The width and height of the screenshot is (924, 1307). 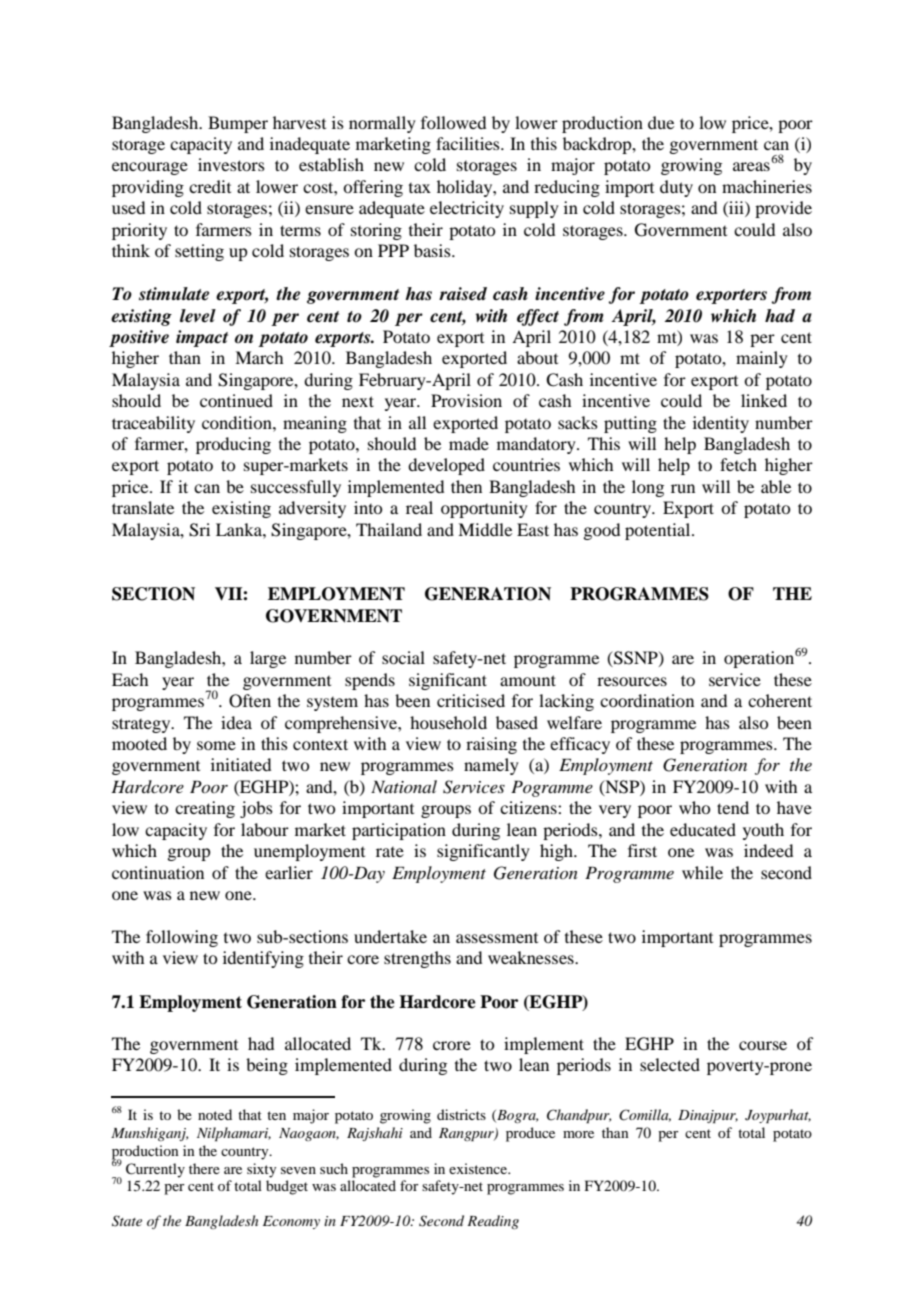 What do you see at coordinates (683, 488) in the screenshot?
I see `run` at bounding box center [683, 488].
